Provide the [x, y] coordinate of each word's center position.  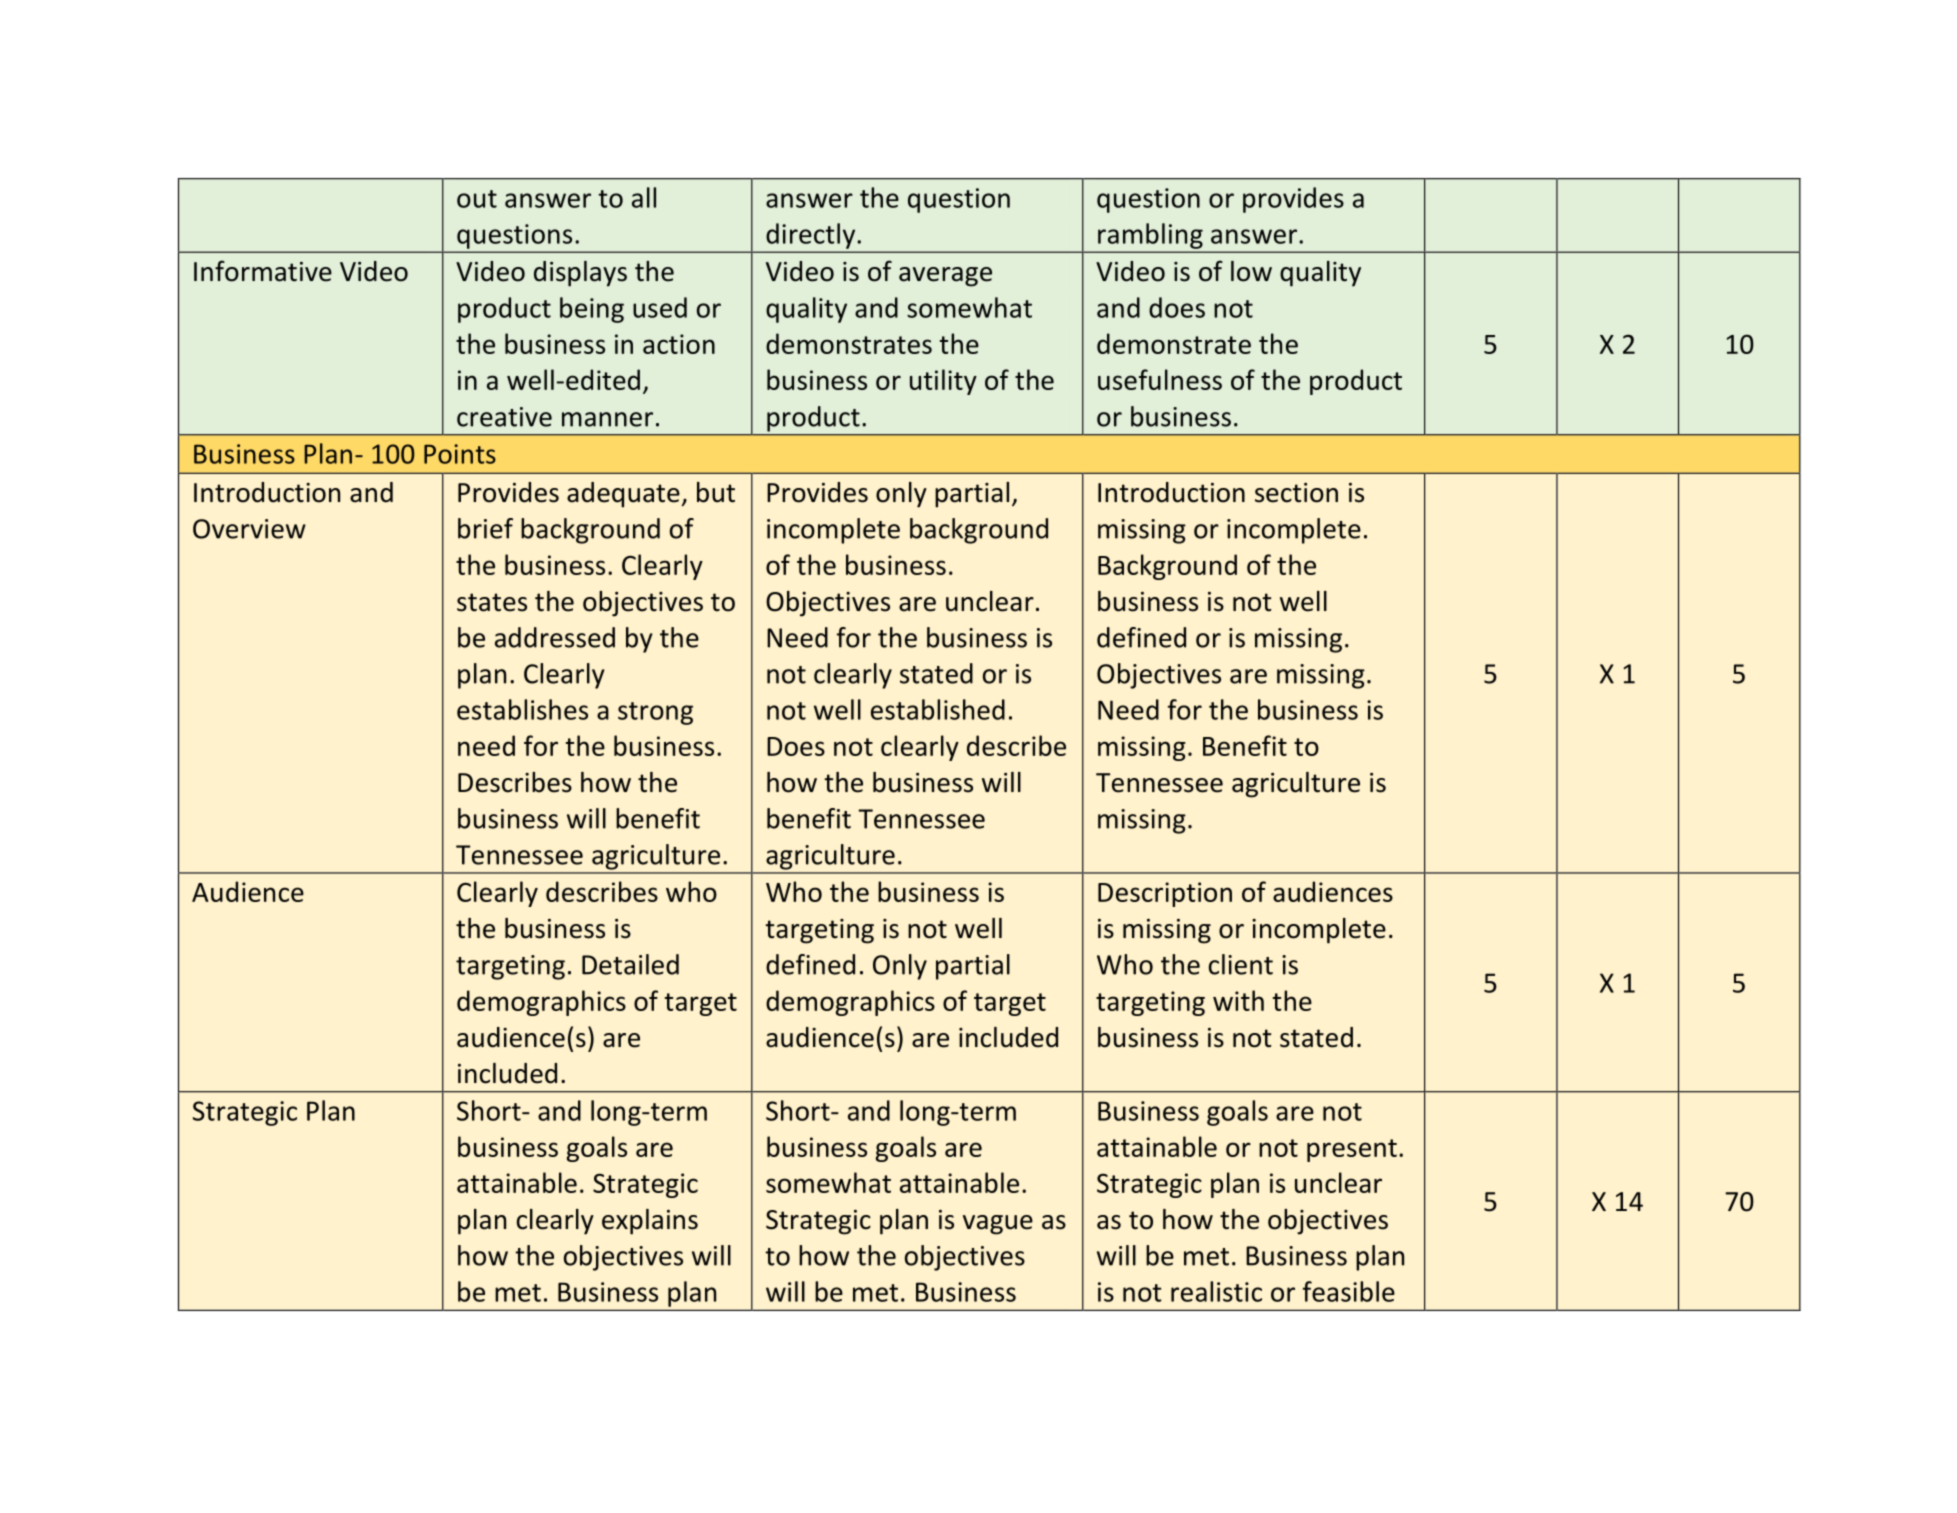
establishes [522, 709]
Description [1165, 894]
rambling [1150, 236]
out [477, 199]
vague [998, 1225]
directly [811, 236]
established [938, 709]
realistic [1216, 1291]
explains [650, 1222]
